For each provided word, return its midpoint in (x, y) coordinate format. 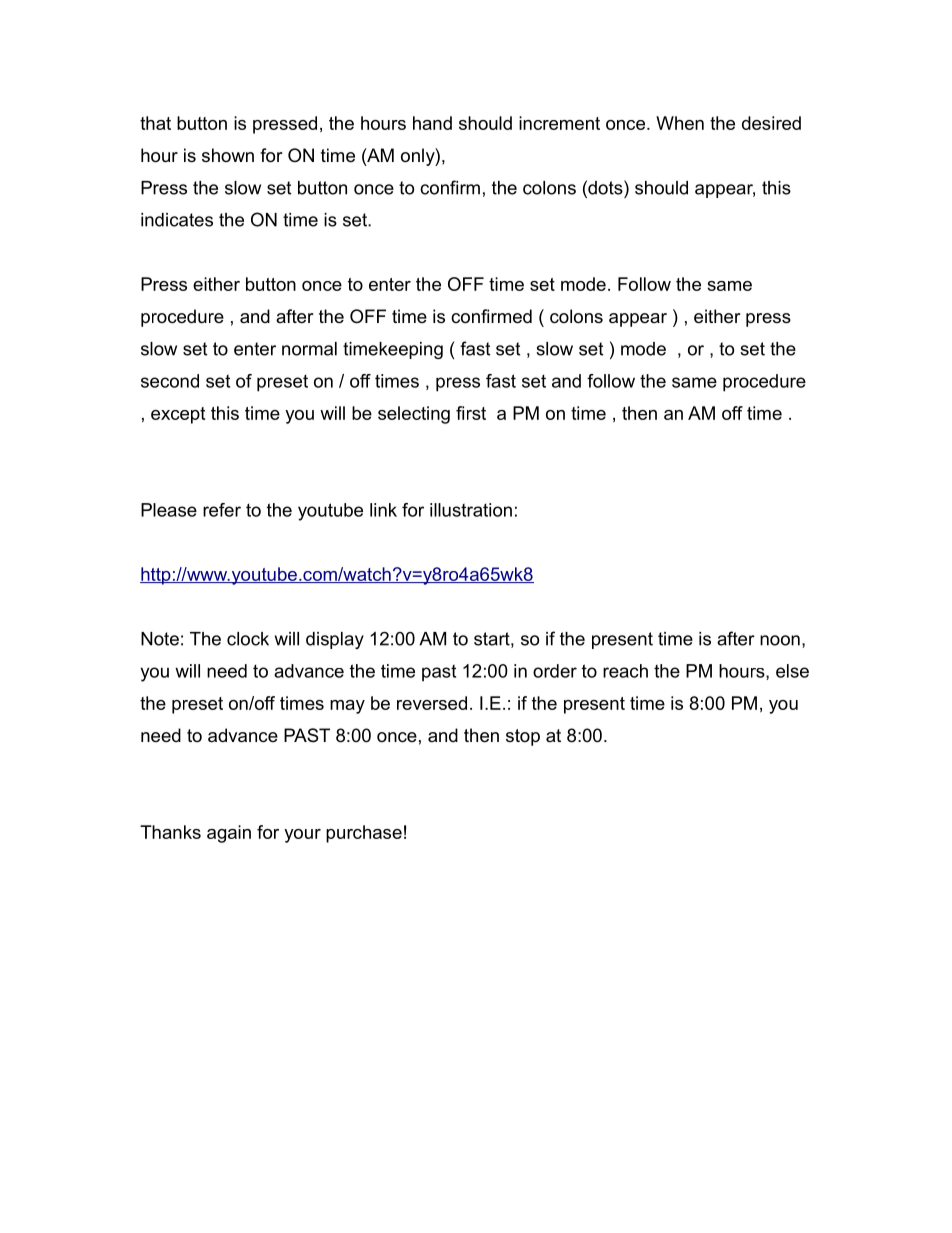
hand (432, 123)
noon (780, 640)
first (471, 413)
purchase (364, 834)
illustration (471, 510)
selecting (414, 415)
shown (228, 155)
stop (523, 737)
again (229, 834)
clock (248, 639)
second (170, 381)
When (680, 123)
